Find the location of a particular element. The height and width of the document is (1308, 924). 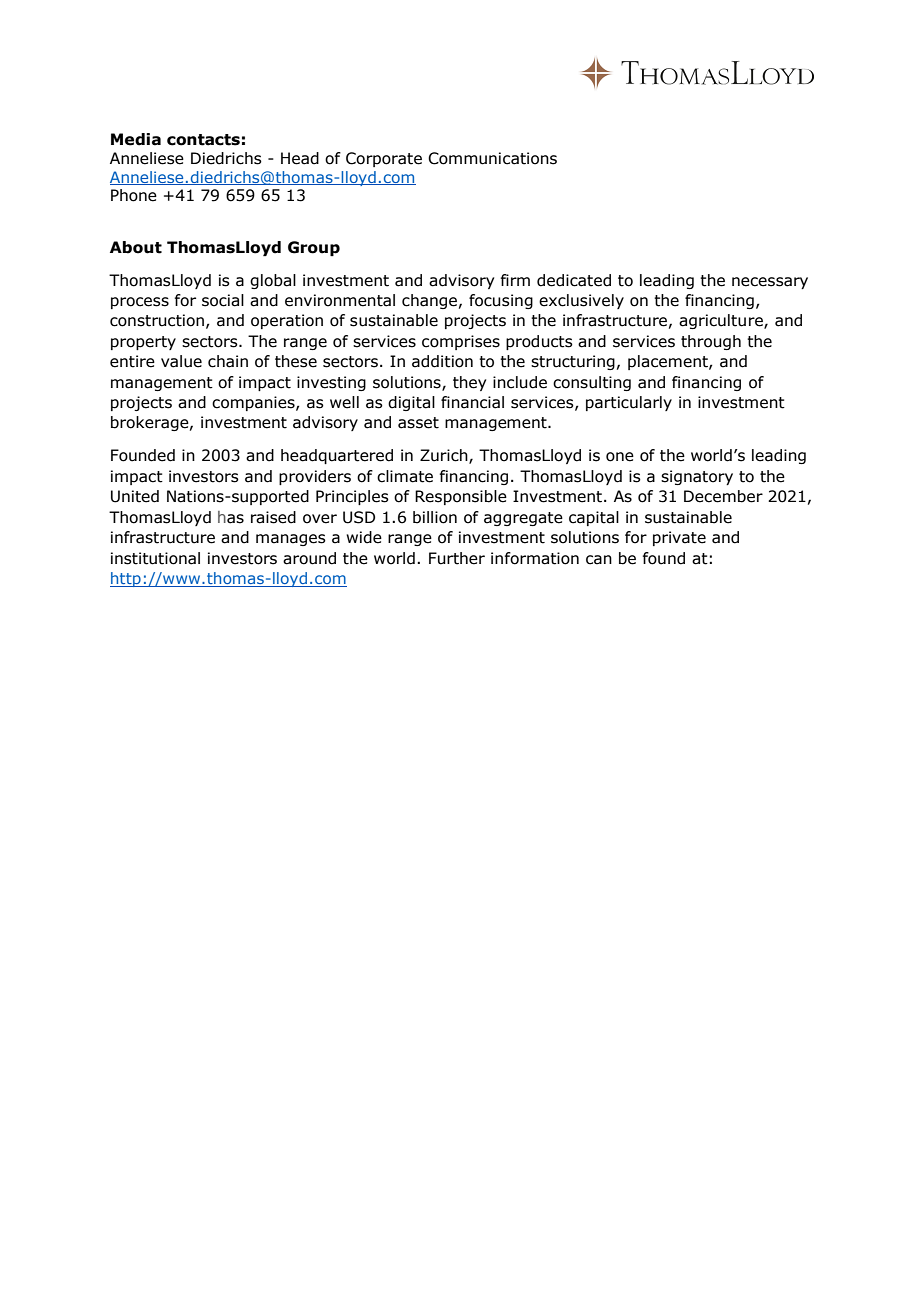

institutional is located at coordinates (155, 558).
